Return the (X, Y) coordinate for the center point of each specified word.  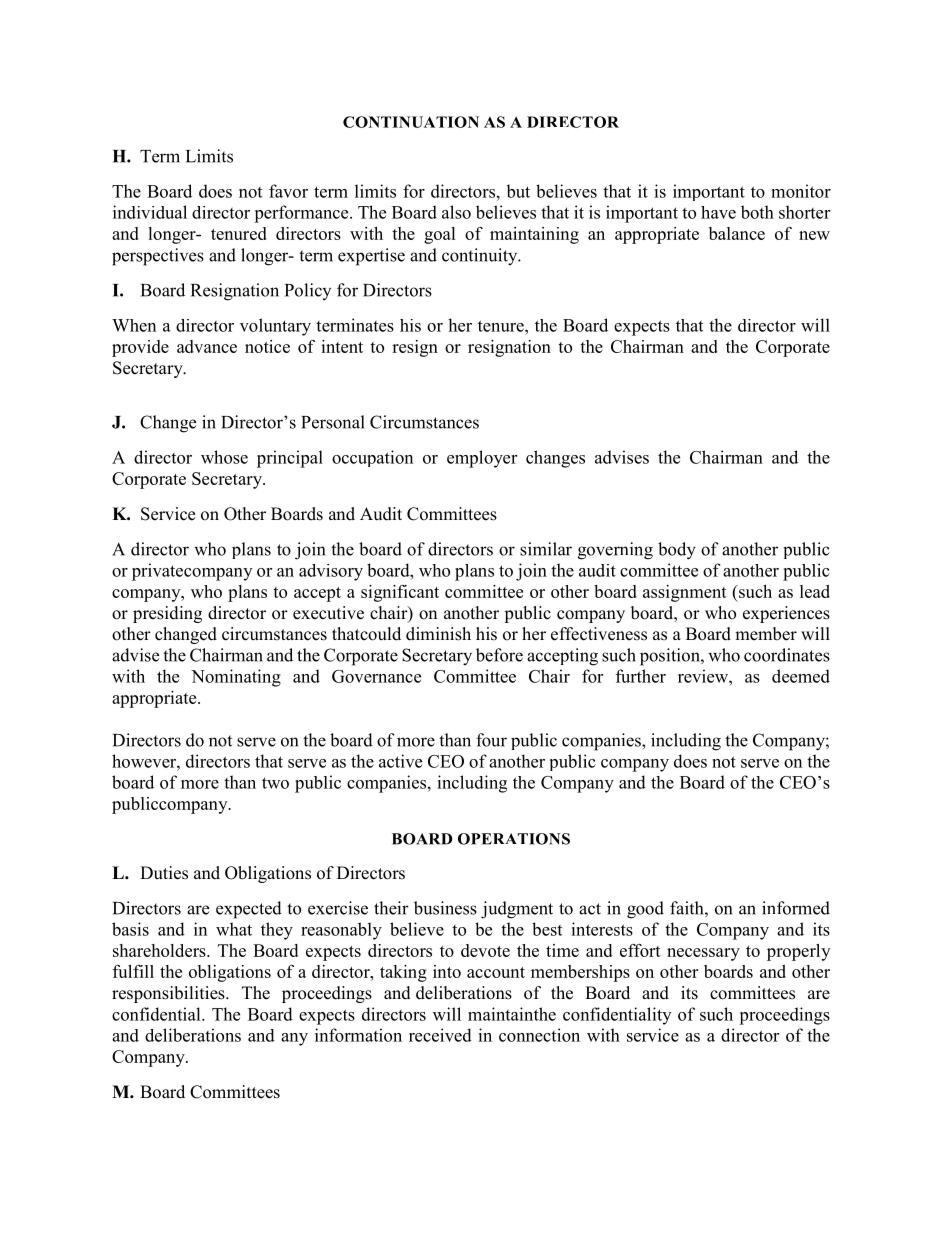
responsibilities (169, 994)
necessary (703, 954)
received (440, 1035)
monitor (801, 191)
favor (288, 191)
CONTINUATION (411, 122)
